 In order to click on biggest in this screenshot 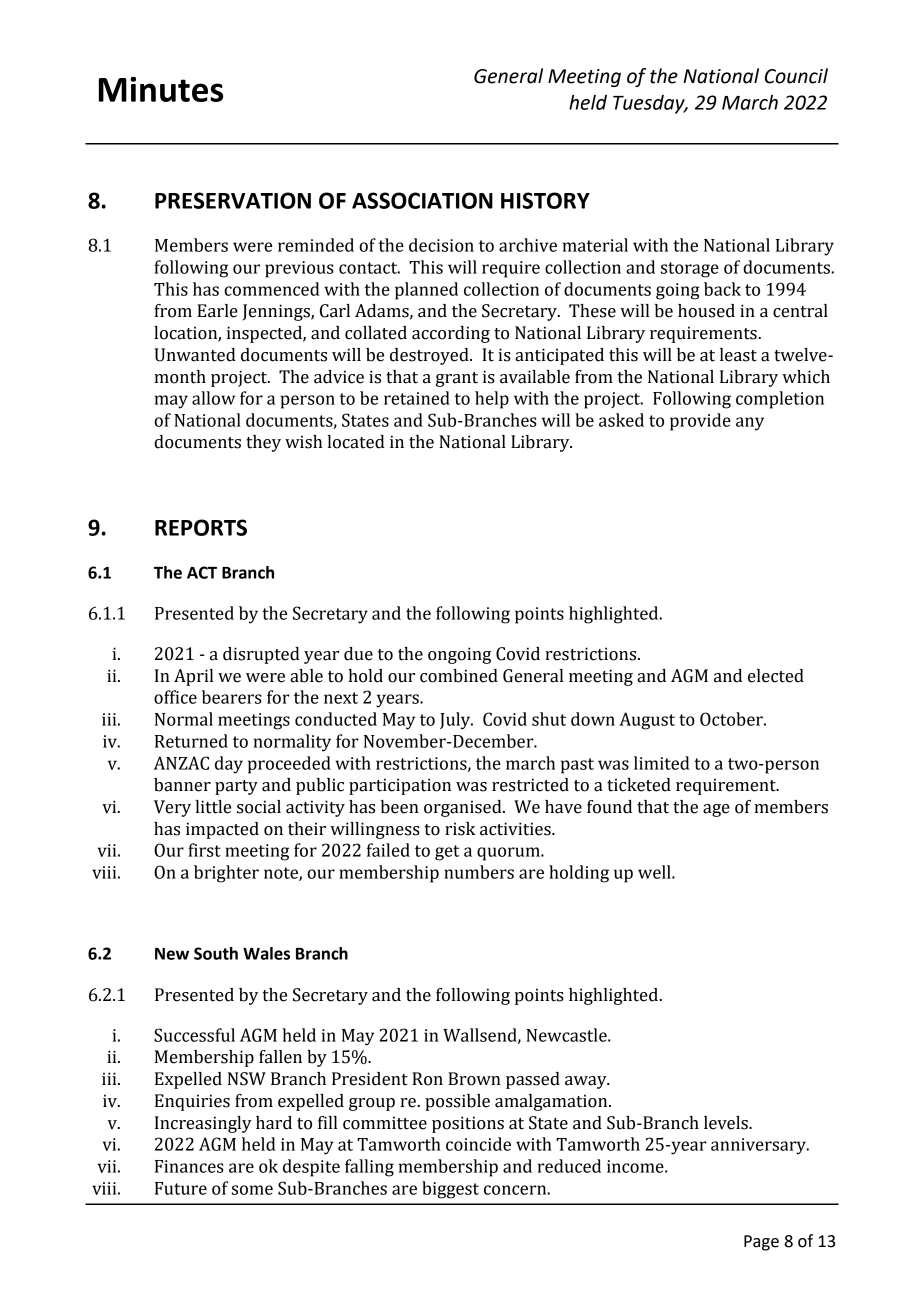, I will do `click(450, 1190)`.
